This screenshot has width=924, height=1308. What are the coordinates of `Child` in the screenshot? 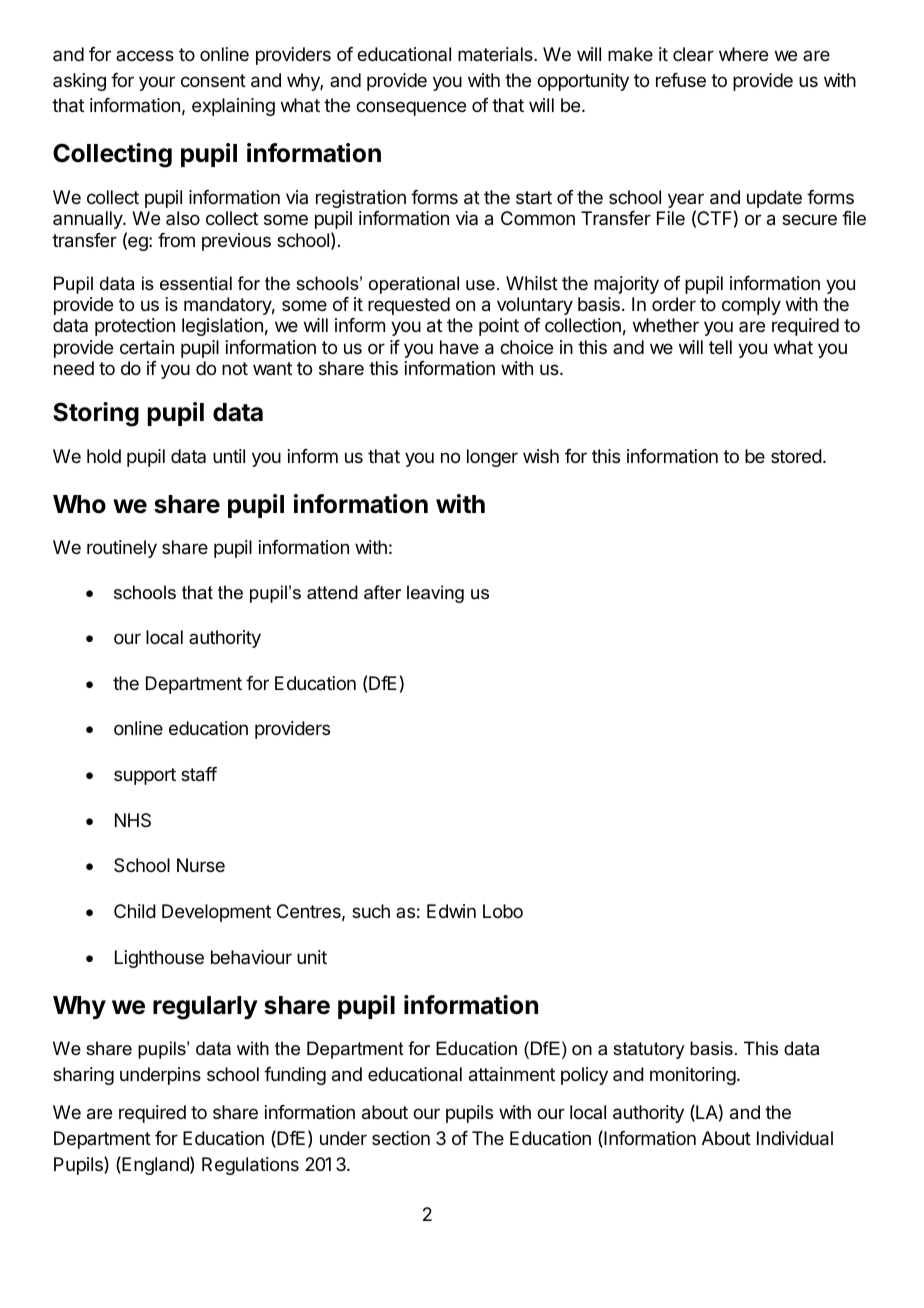 It's located at (135, 911).
